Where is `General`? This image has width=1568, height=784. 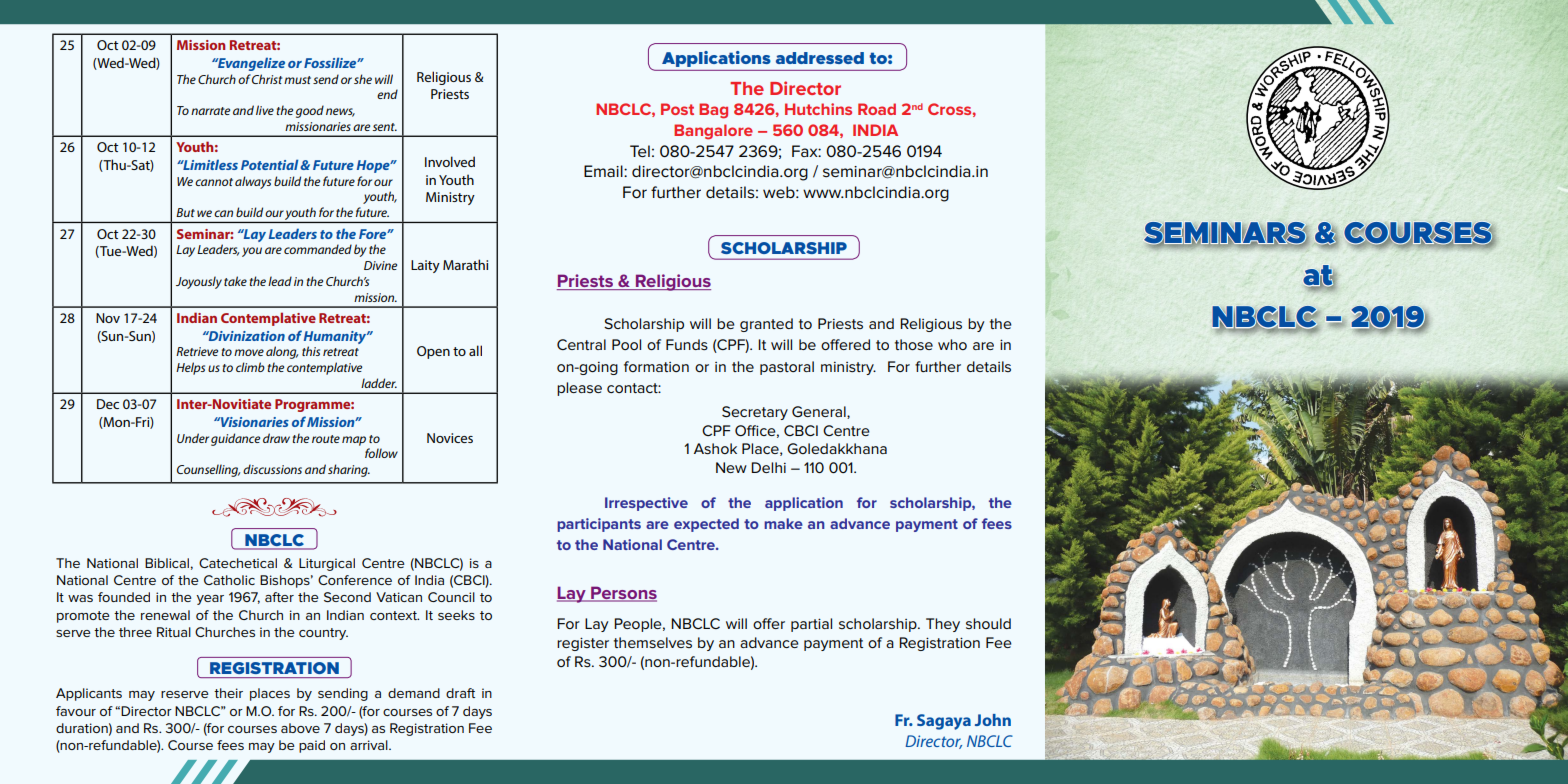 General is located at coordinates (820, 412).
